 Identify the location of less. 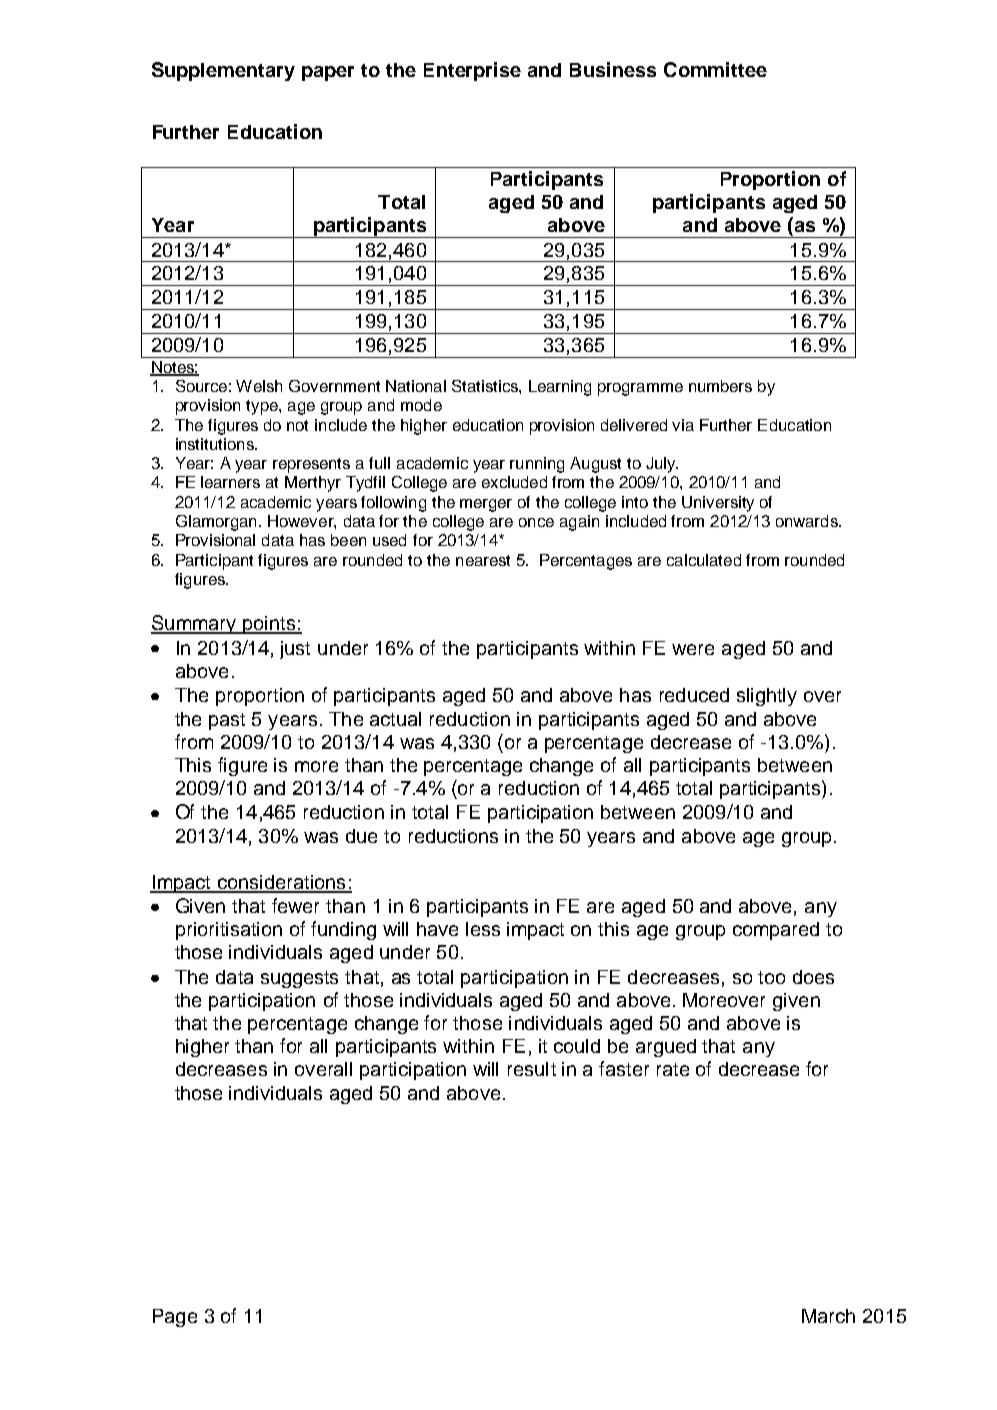
(483, 929).
